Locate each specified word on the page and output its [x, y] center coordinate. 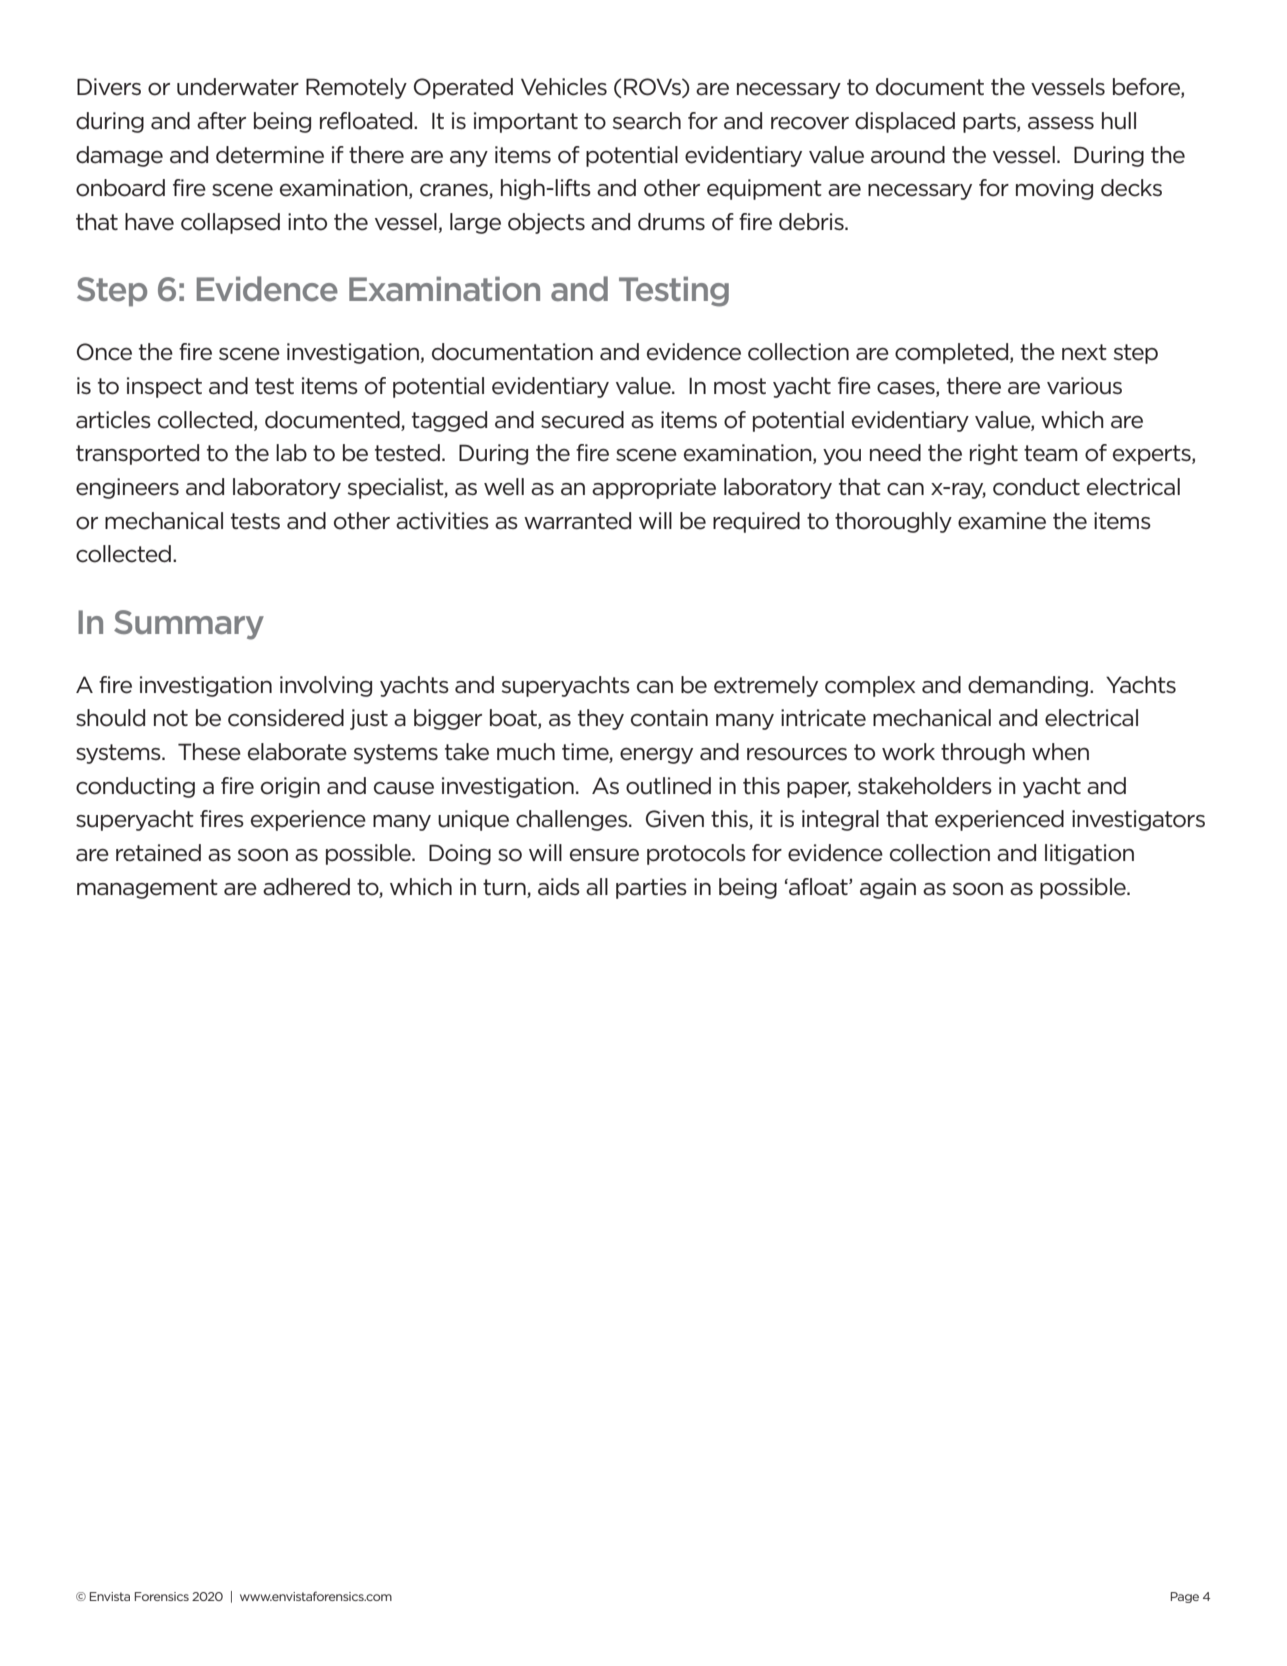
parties [651, 888]
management [147, 889]
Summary [189, 625]
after [221, 121]
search [647, 121]
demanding [1028, 686]
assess [1061, 123]
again [888, 888]
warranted [577, 521]
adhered [306, 887]
